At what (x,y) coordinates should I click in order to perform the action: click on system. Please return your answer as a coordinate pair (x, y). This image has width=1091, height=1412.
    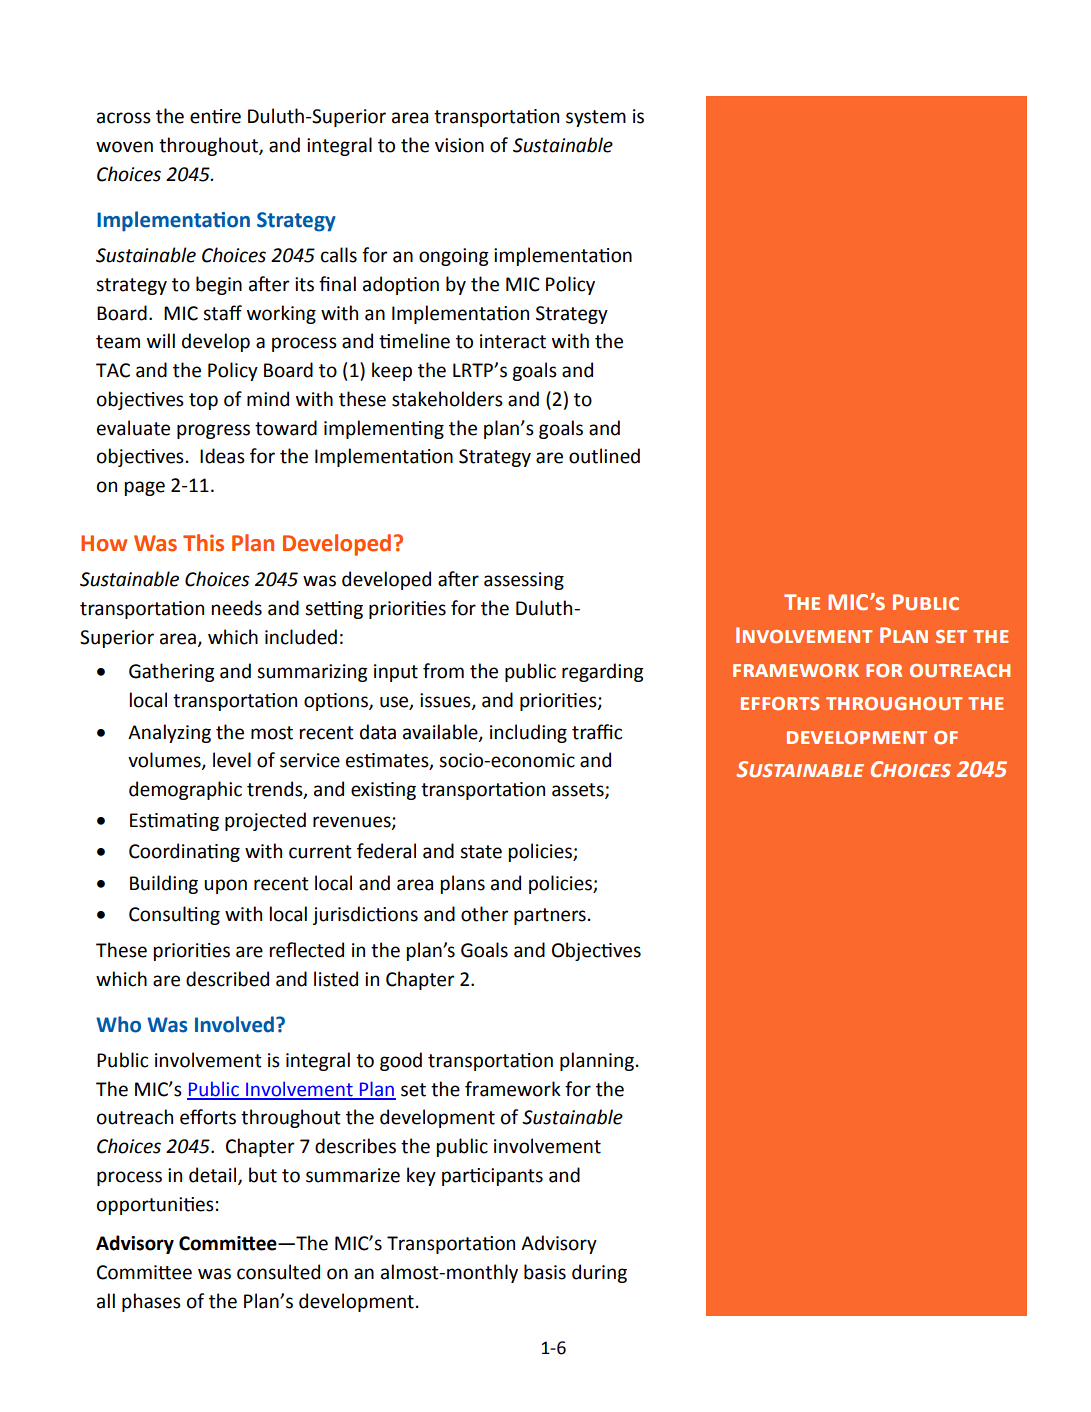
    Looking at the image, I should click on (596, 118).
